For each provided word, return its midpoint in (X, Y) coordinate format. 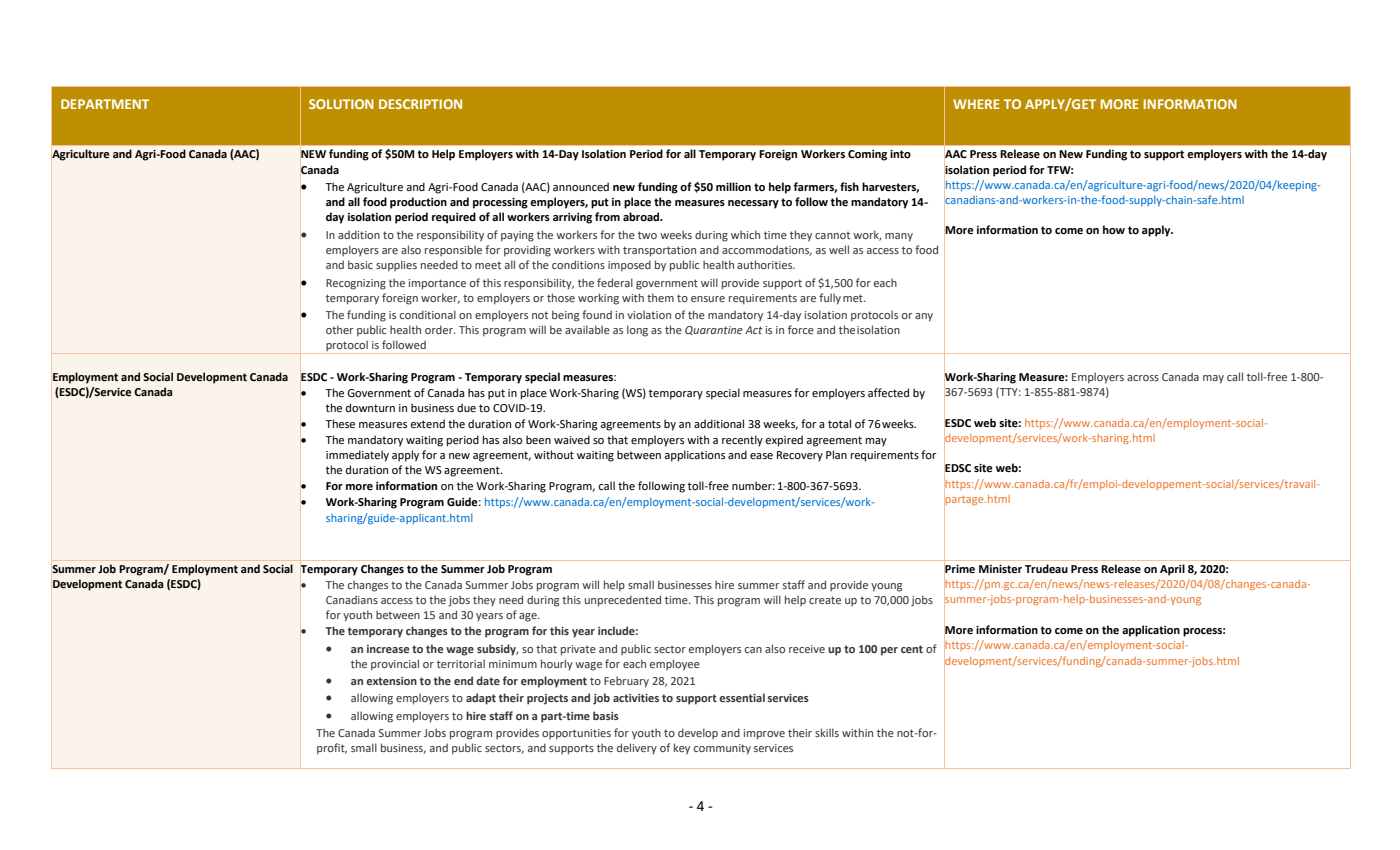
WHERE (976, 104)
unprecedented (623, 601)
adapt (481, 699)
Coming (867, 155)
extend (427, 424)
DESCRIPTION (420, 104)
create (825, 600)
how (1114, 230)
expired (784, 441)
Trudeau (1046, 569)
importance (437, 284)
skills (827, 732)
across (1143, 378)
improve (764, 734)
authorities (766, 264)
